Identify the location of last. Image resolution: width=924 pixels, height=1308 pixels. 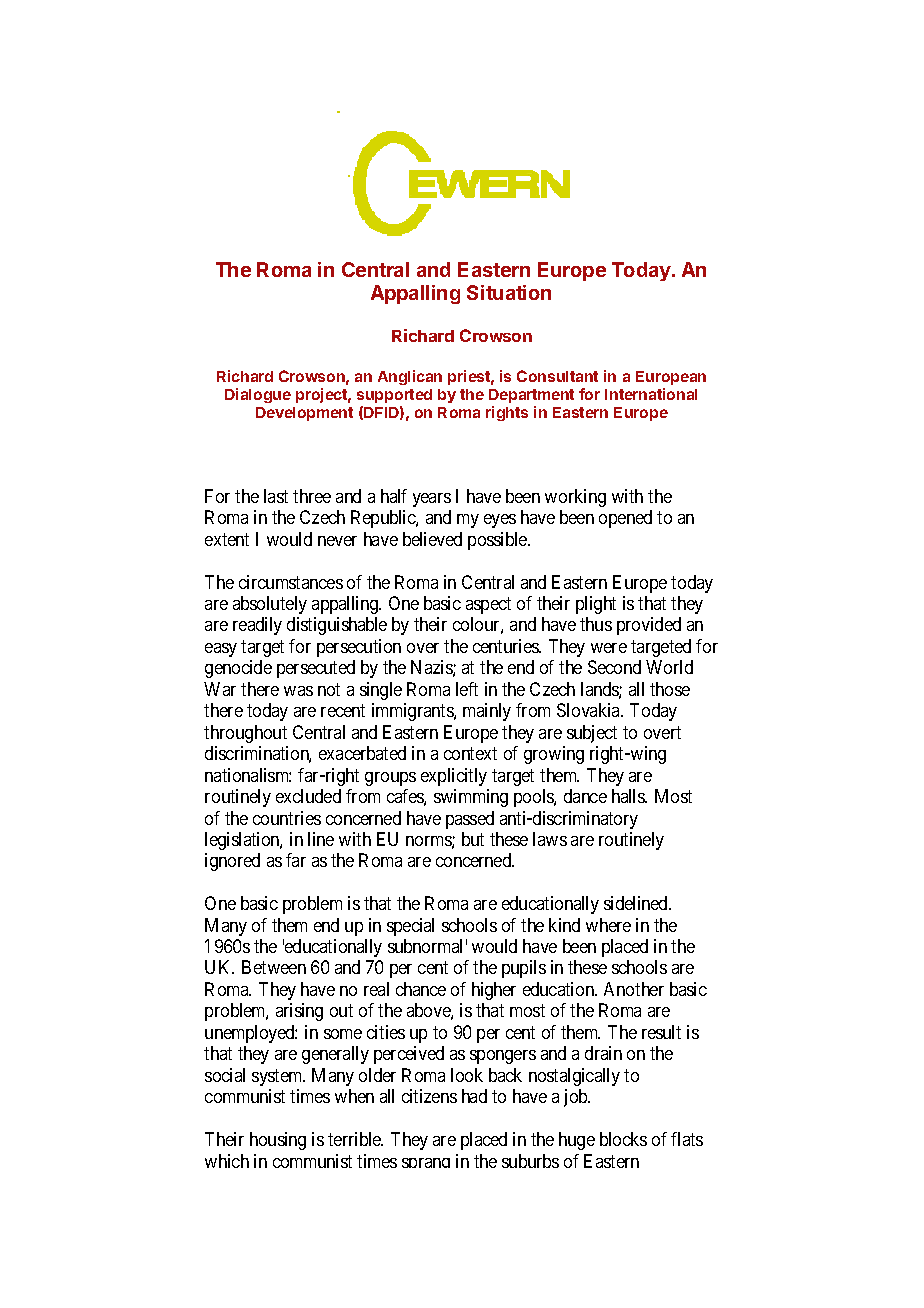
(276, 496).
